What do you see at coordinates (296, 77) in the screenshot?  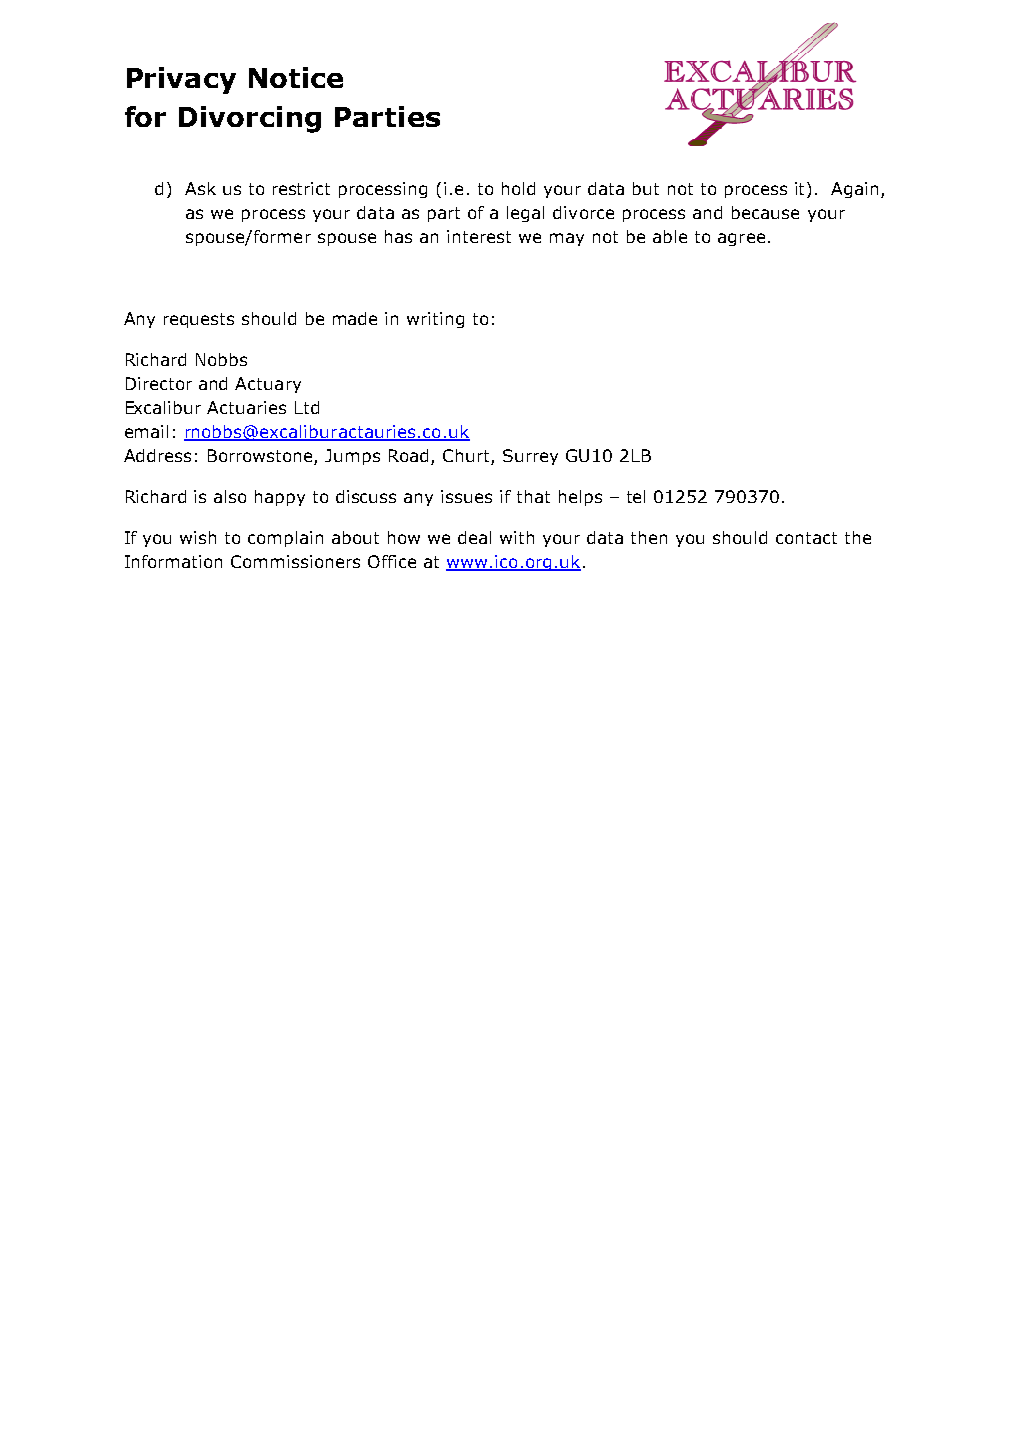 I see `Notice` at bounding box center [296, 77].
